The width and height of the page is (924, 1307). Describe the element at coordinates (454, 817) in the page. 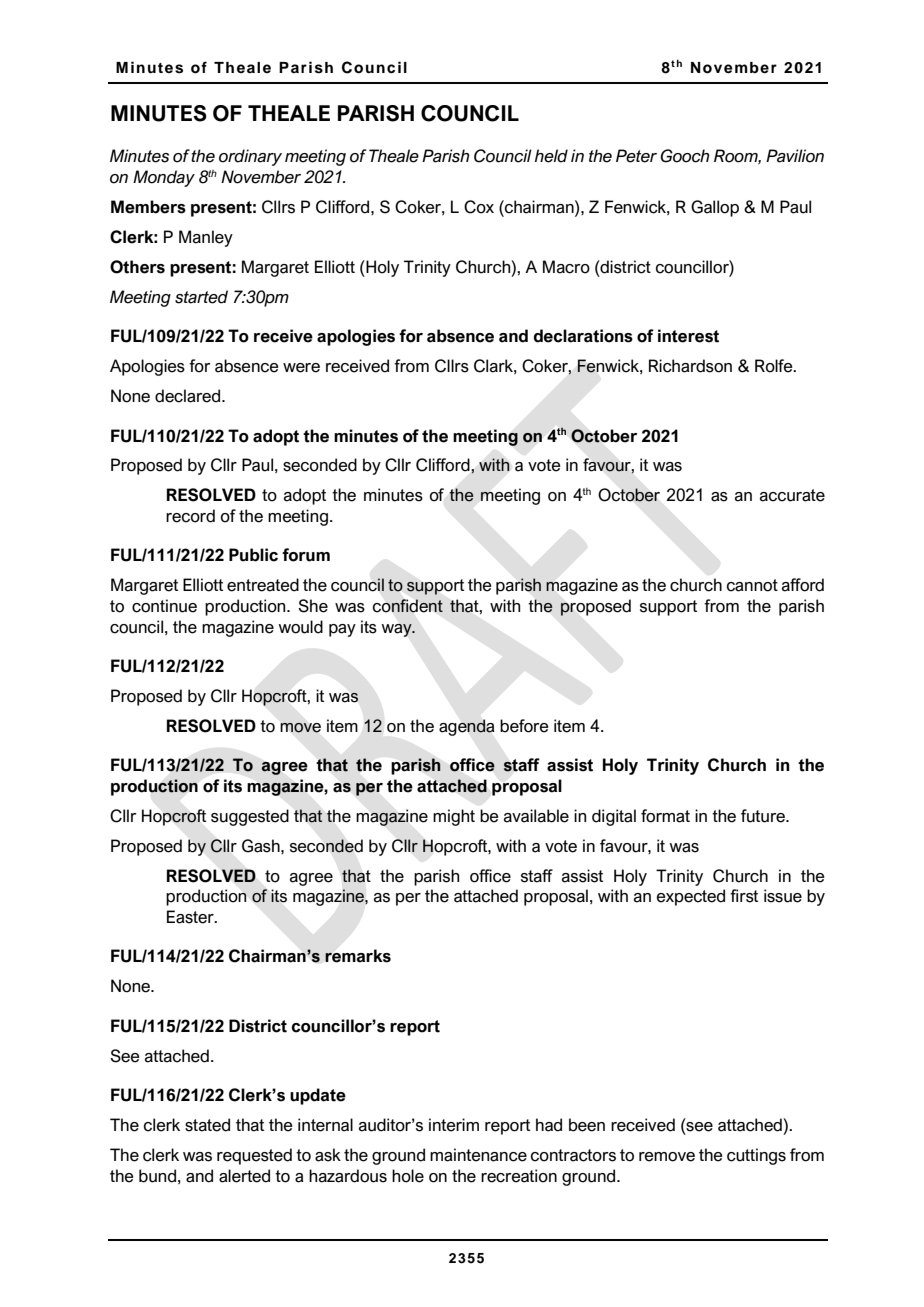

I see `might` at that location.
